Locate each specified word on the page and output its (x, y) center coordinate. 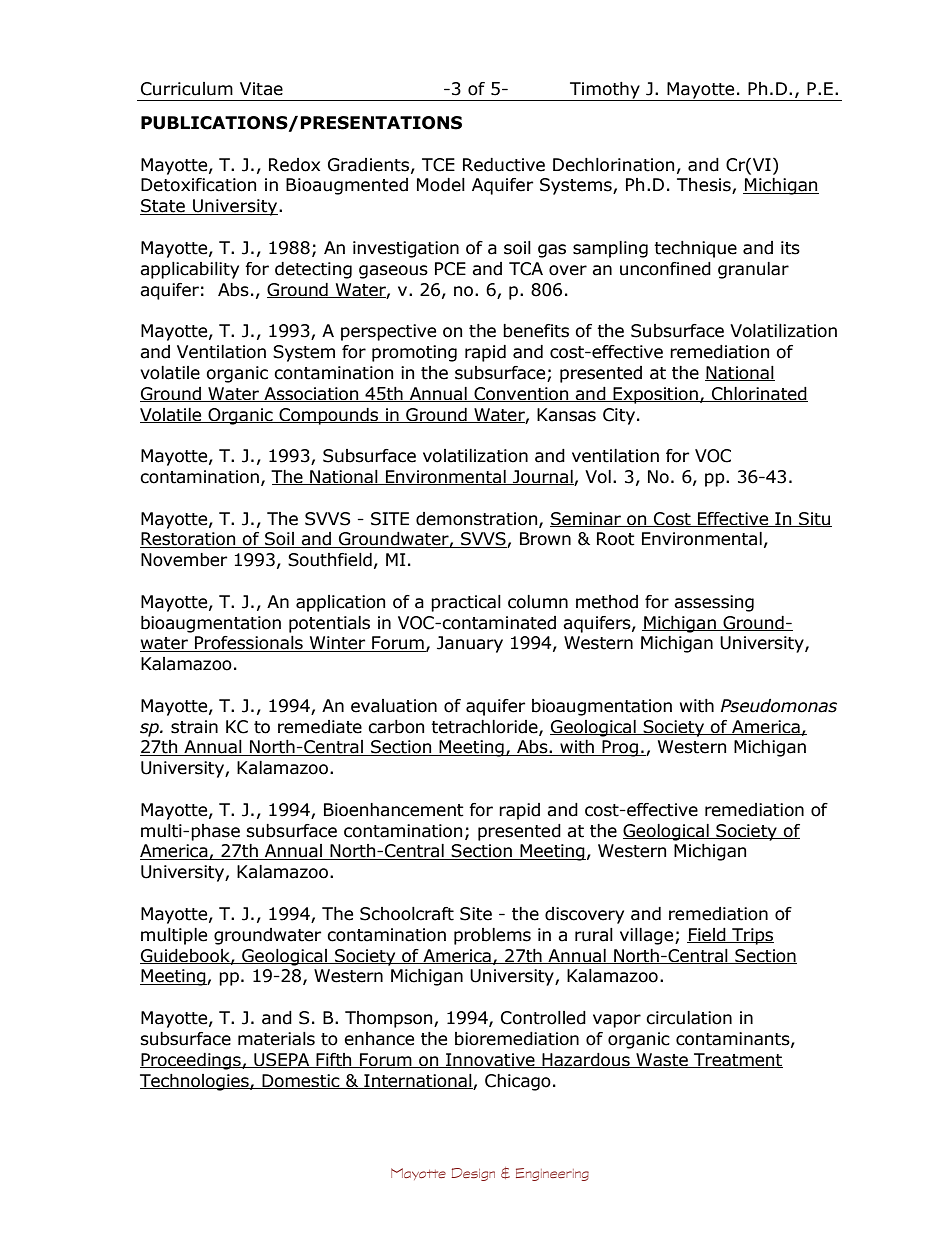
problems (492, 936)
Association (311, 394)
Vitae (261, 89)
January (470, 644)
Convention (521, 394)
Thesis (705, 186)
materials (276, 1039)
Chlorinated (759, 394)
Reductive (504, 165)
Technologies (195, 1082)
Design (473, 1174)
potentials (329, 624)
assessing (714, 603)
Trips (752, 936)
